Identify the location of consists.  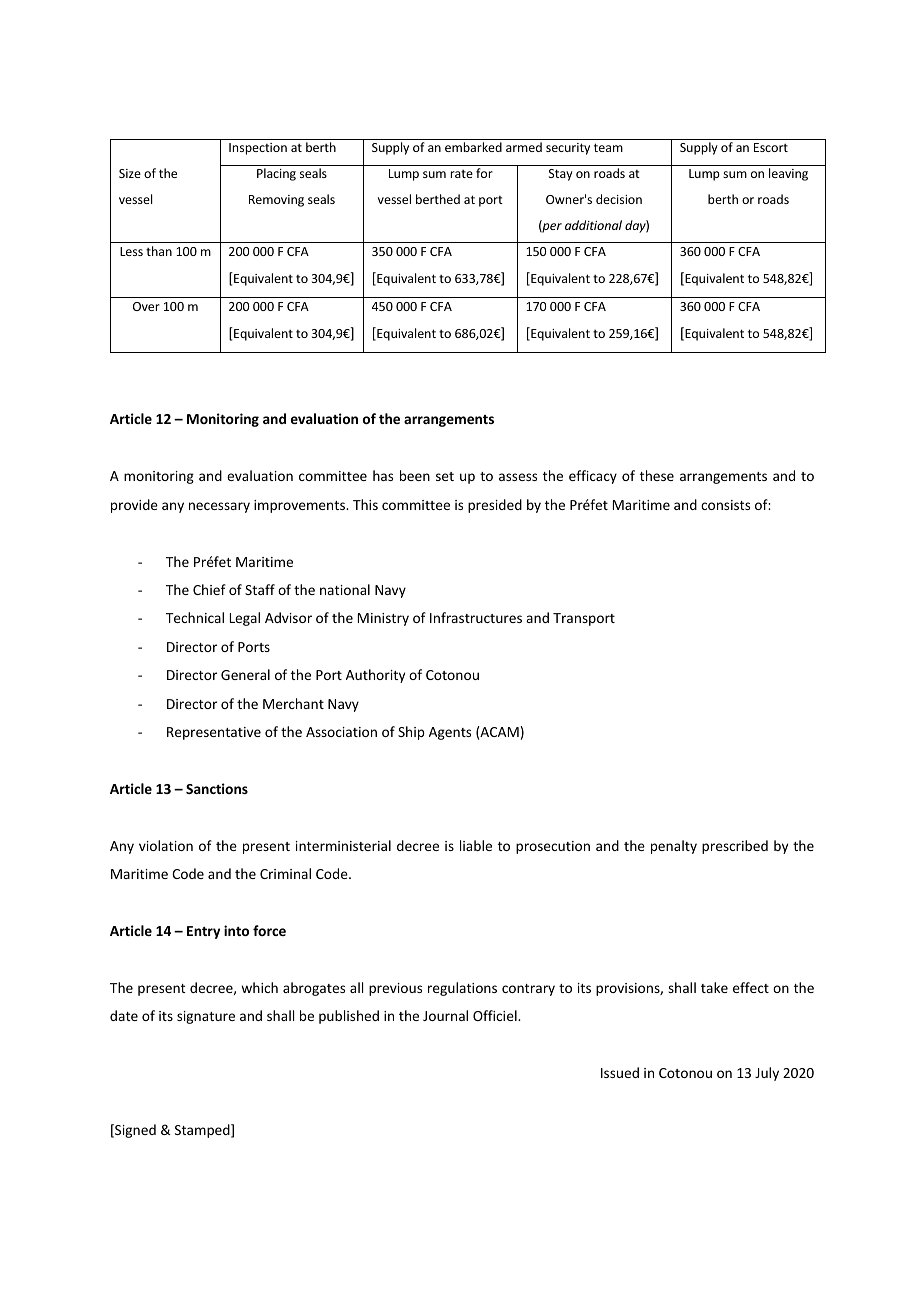
(725, 505).
